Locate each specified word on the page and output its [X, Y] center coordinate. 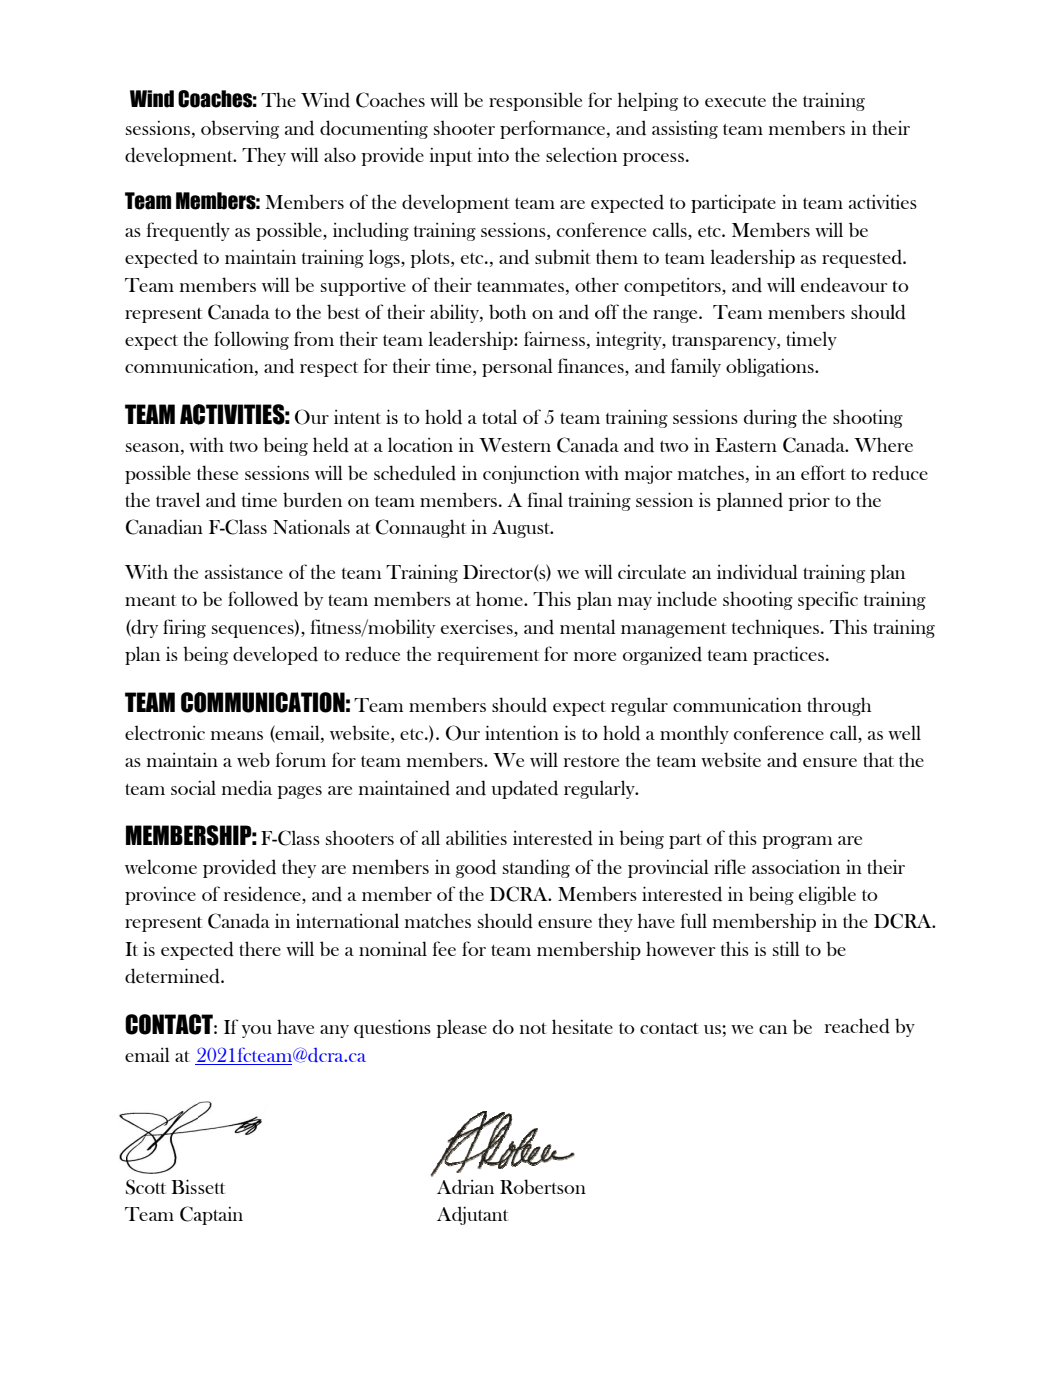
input [451, 156]
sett [211, 1188]
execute [735, 101]
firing [184, 628]
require [466, 655]
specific [828, 600]
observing [240, 129]
